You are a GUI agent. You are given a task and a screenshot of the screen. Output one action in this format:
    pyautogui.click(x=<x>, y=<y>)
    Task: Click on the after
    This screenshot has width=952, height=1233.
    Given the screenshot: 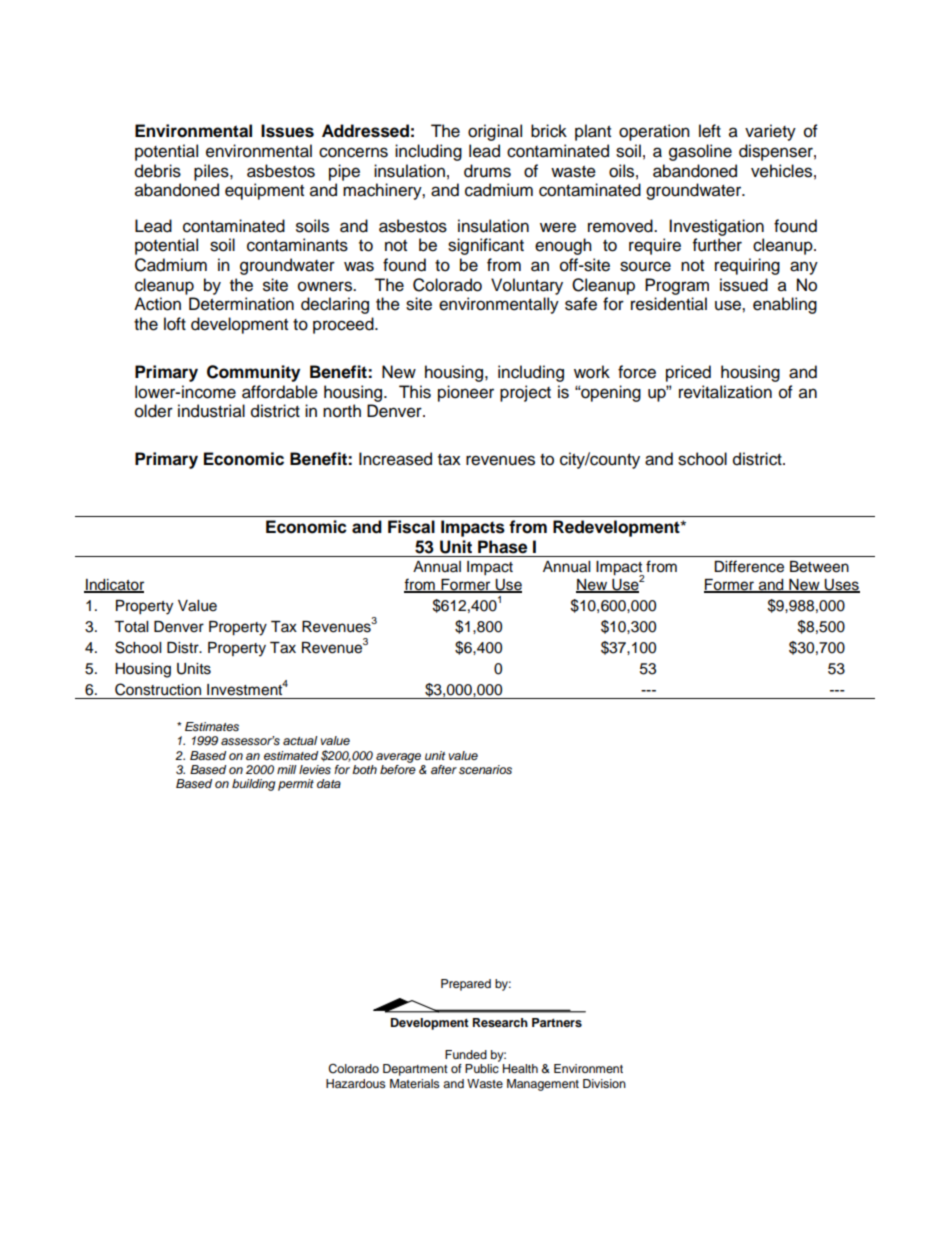 What is the action you would take?
    pyautogui.click(x=444, y=769)
